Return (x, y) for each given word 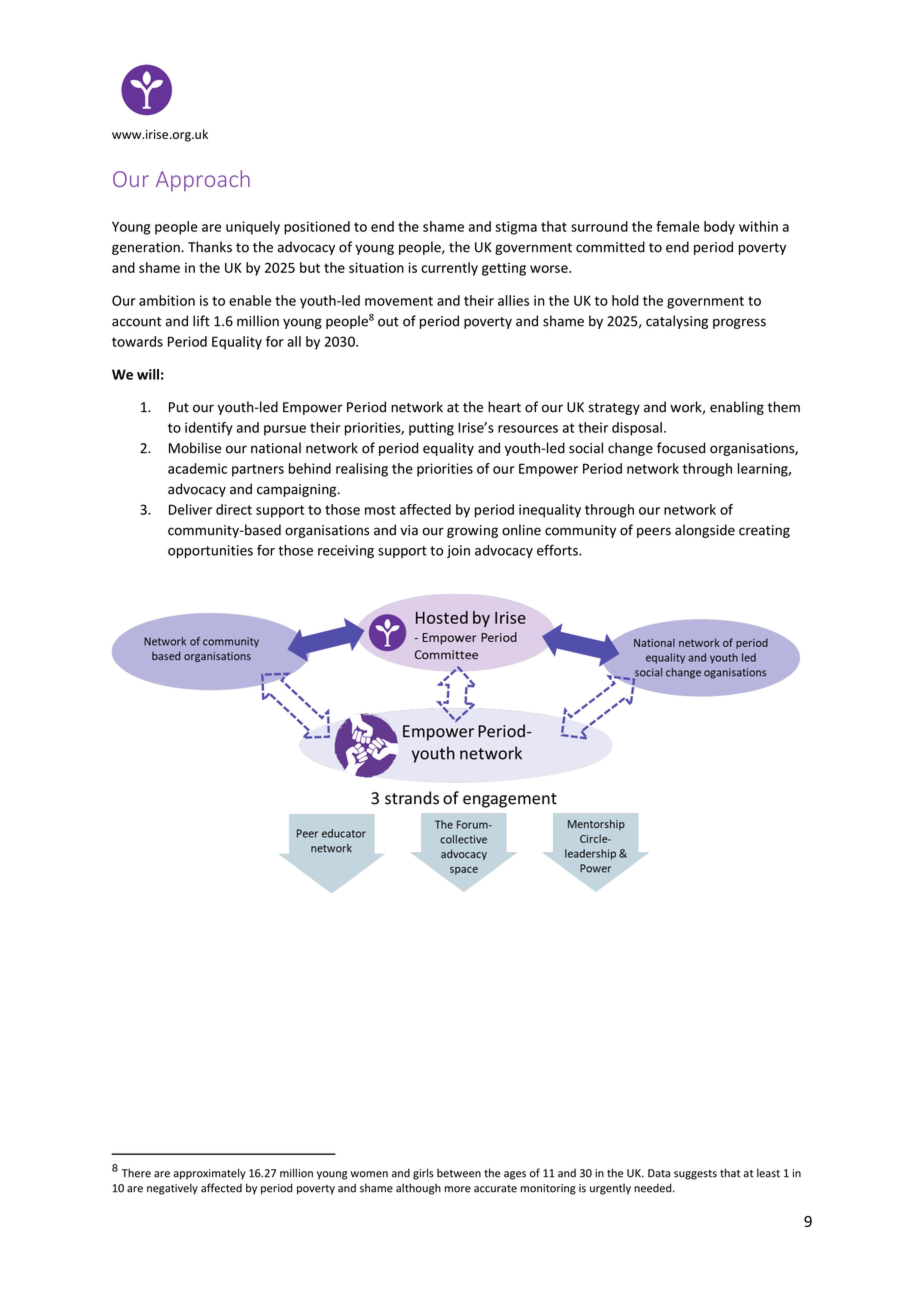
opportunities (210, 551)
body (719, 228)
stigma (516, 228)
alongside (705, 531)
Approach (203, 180)
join (458, 551)
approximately (209, 1174)
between (459, 1173)
